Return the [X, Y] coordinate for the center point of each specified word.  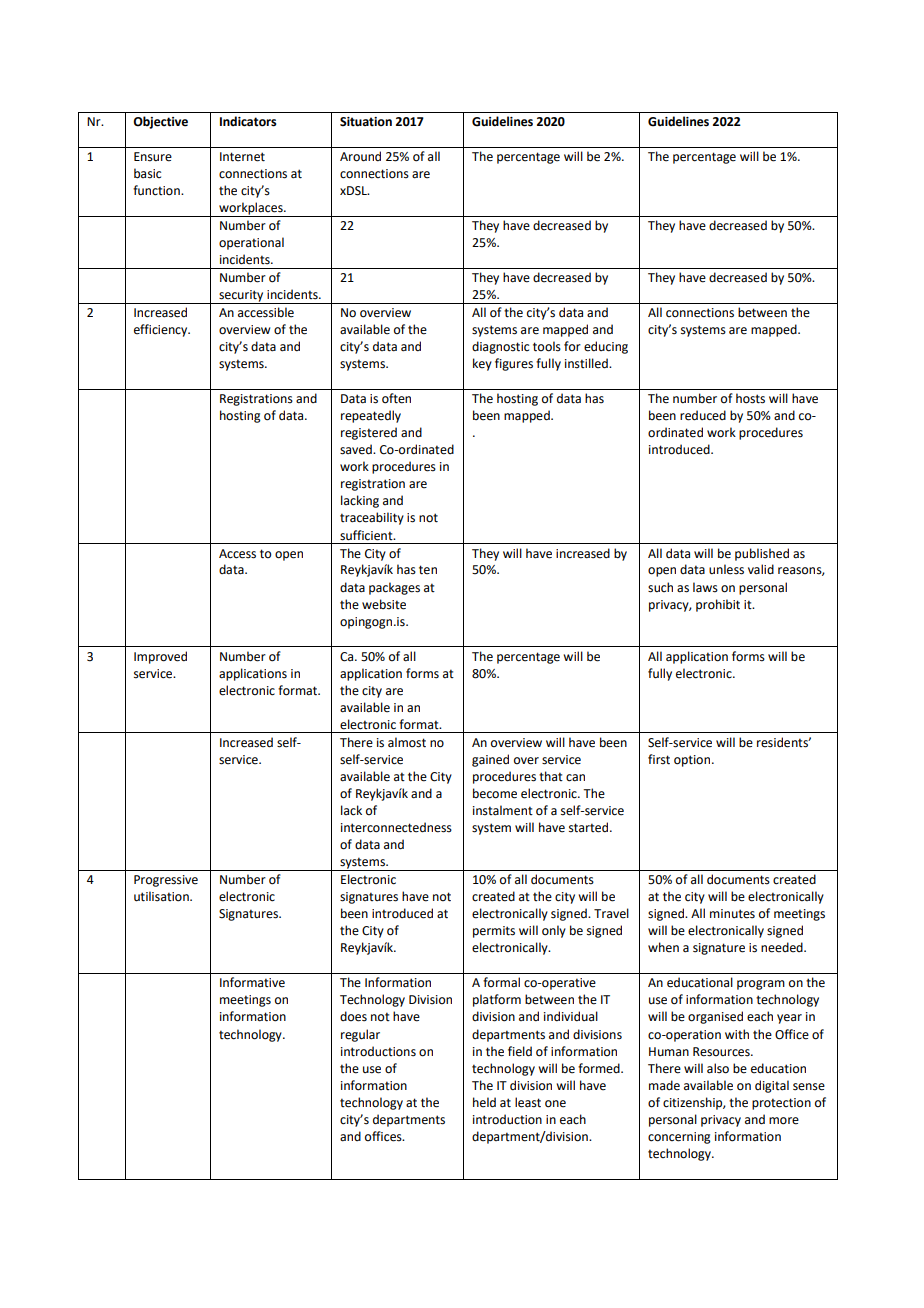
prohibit [718, 605]
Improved [160, 657]
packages [394, 588]
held [484, 1102]
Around [360, 156]
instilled [587, 363]
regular [360, 1035]
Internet [242, 157]
